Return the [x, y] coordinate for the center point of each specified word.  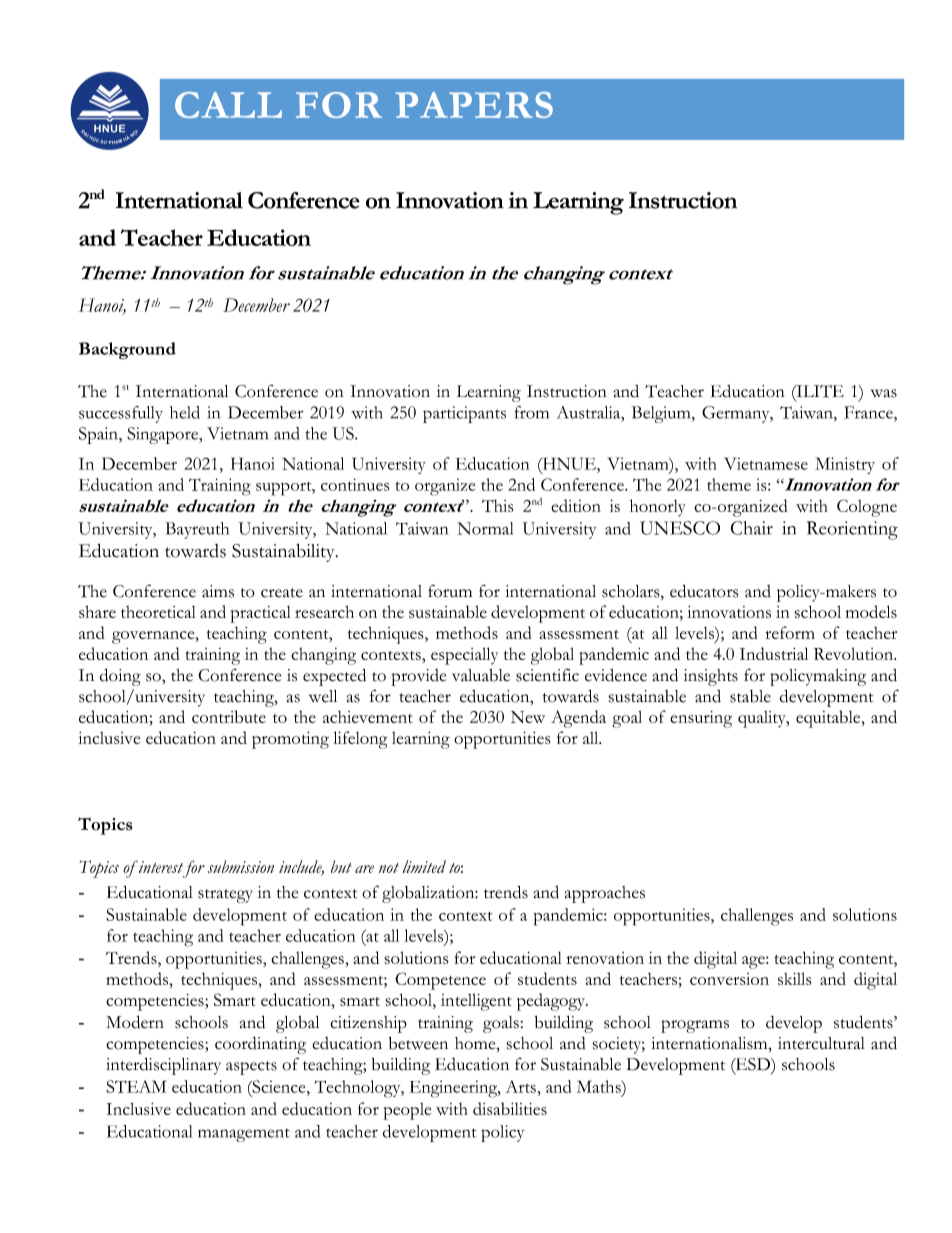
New [528, 717]
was [884, 393]
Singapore [164, 435]
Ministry [845, 465]
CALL [228, 105]
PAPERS [474, 105]
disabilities [510, 1108]
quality [763, 719]
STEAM [136, 1086]
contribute [229, 716]
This [497, 505]
